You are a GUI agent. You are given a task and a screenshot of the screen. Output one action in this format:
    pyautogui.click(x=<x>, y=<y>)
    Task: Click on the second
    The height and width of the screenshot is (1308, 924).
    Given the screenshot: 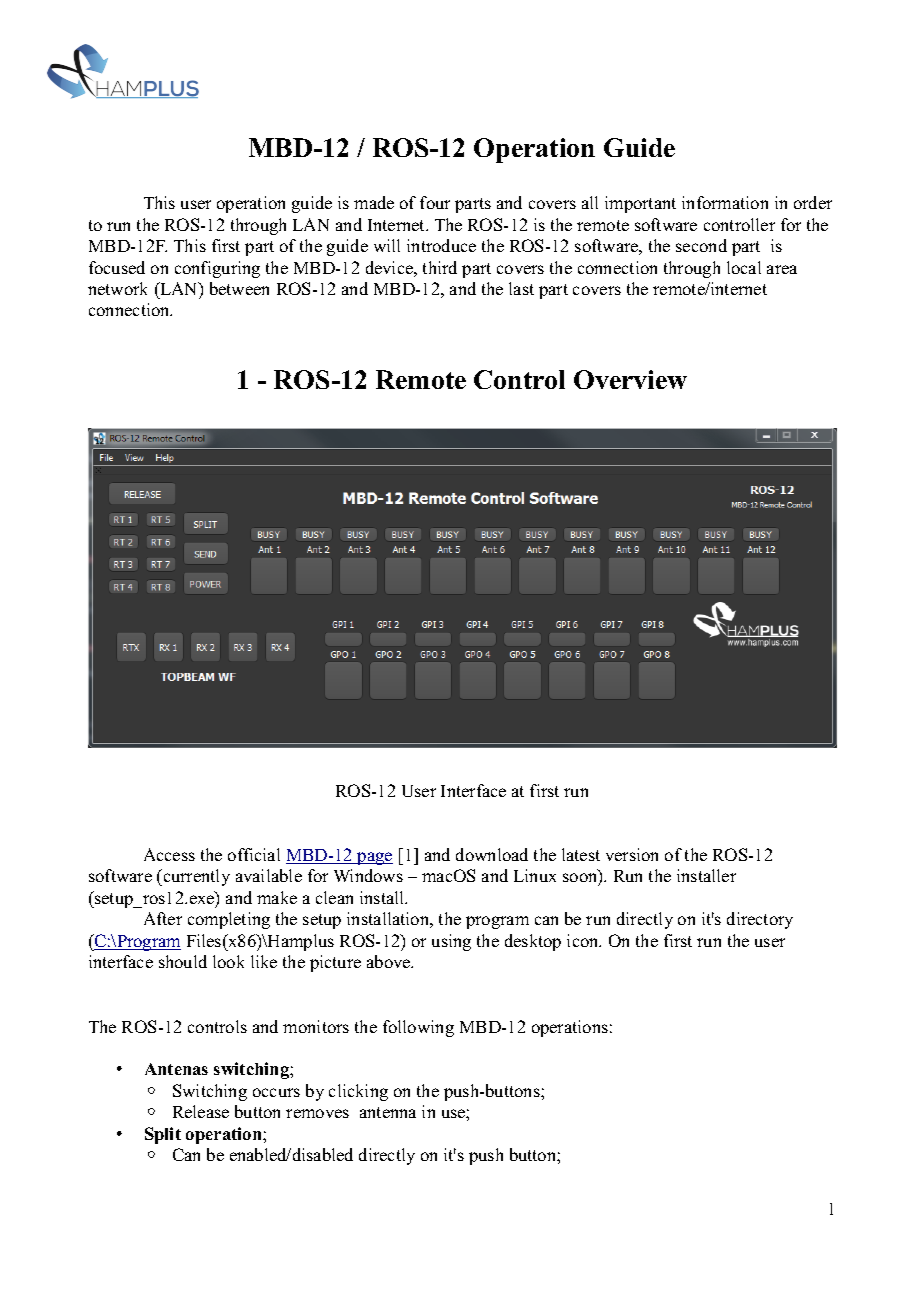 What is the action you would take?
    pyautogui.click(x=701, y=245)
